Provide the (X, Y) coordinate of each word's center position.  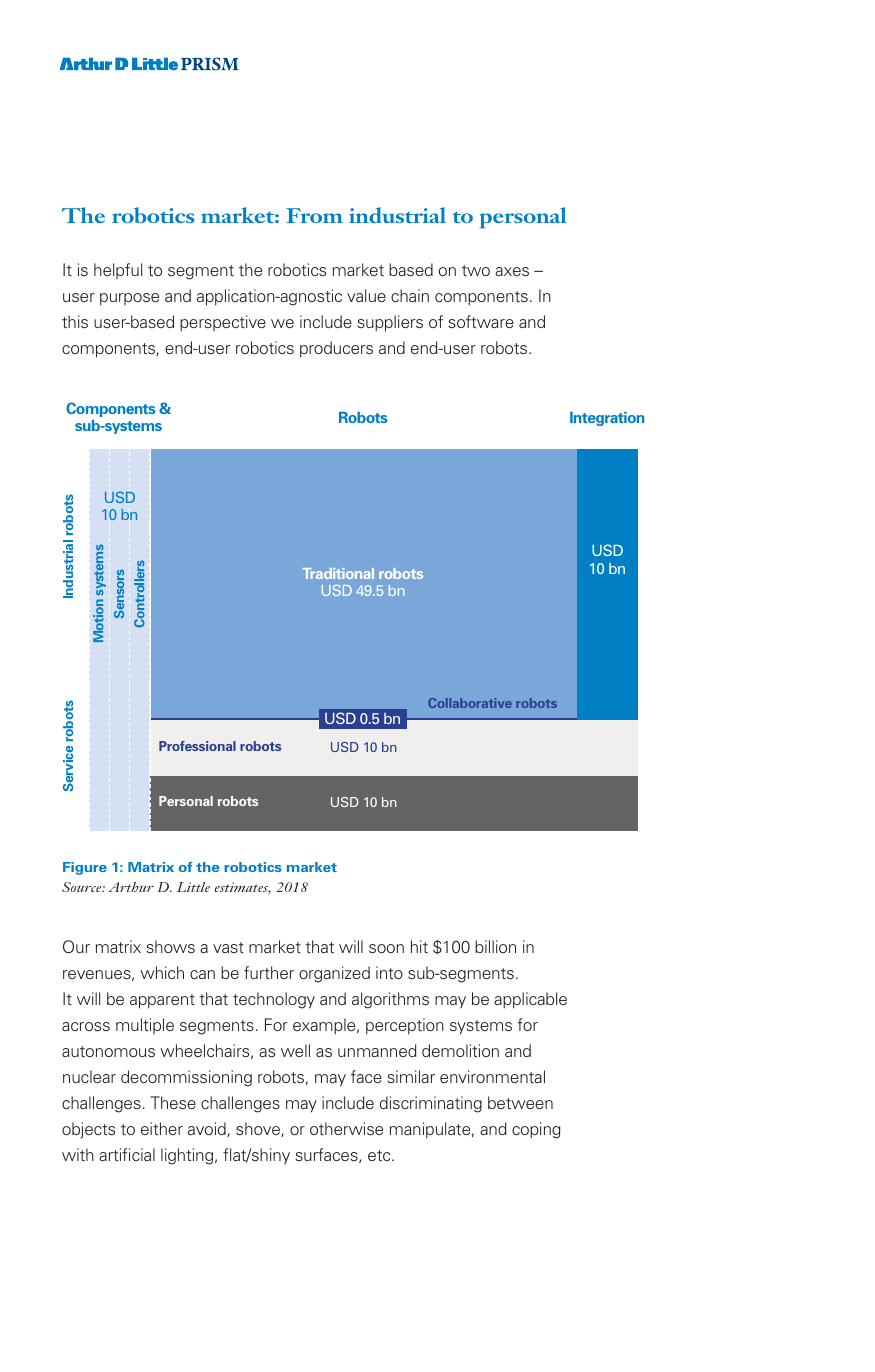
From (314, 215)
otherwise (346, 1128)
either (162, 1128)
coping (536, 1130)
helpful (118, 271)
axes (512, 271)
